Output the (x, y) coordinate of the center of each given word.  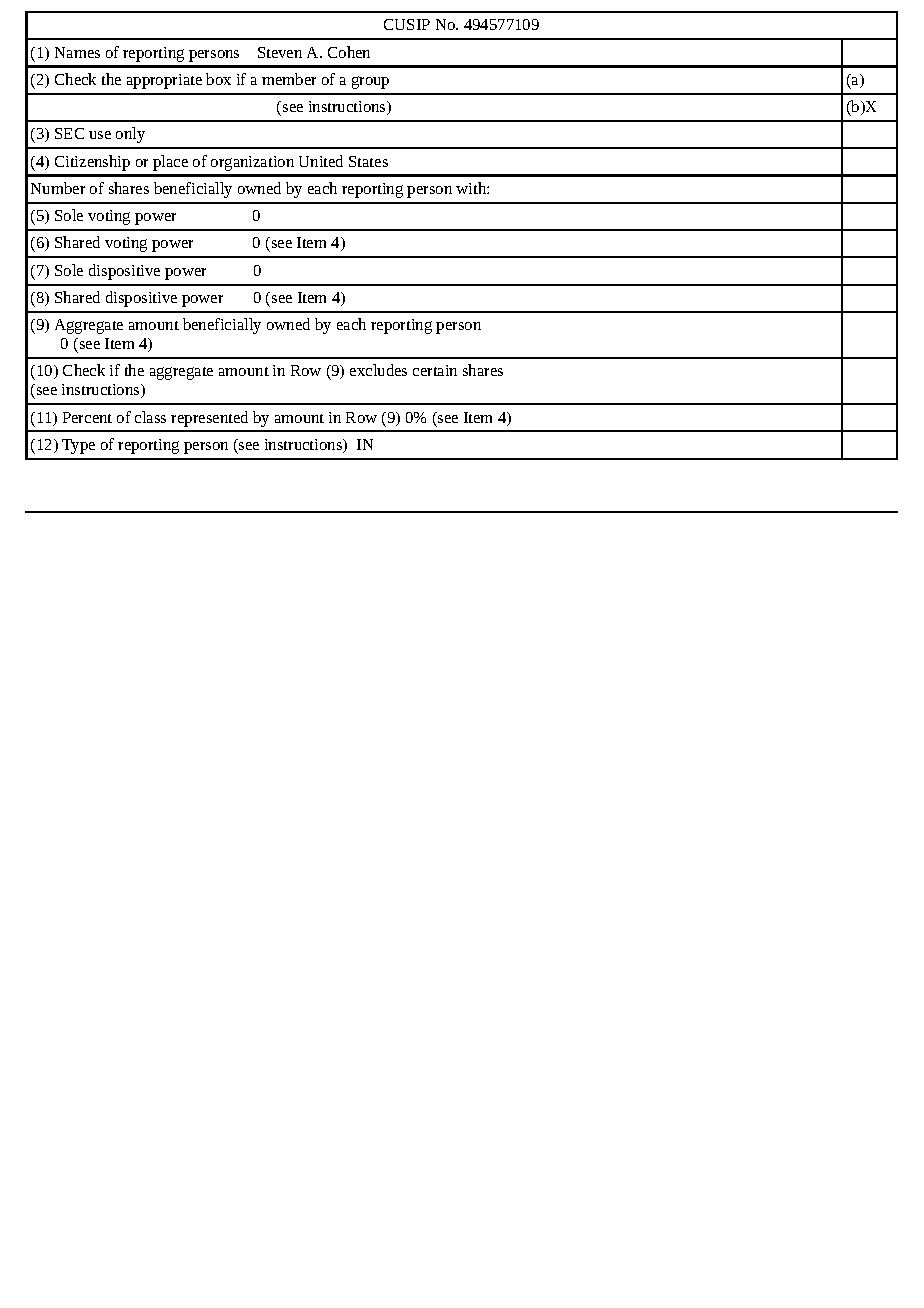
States (368, 161)
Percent (87, 417)
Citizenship (92, 163)
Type (78, 446)
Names (77, 52)
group (370, 82)
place (170, 163)
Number (58, 188)
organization (252, 163)
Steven (280, 52)
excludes (378, 370)
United (321, 161)
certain (435, 370)
